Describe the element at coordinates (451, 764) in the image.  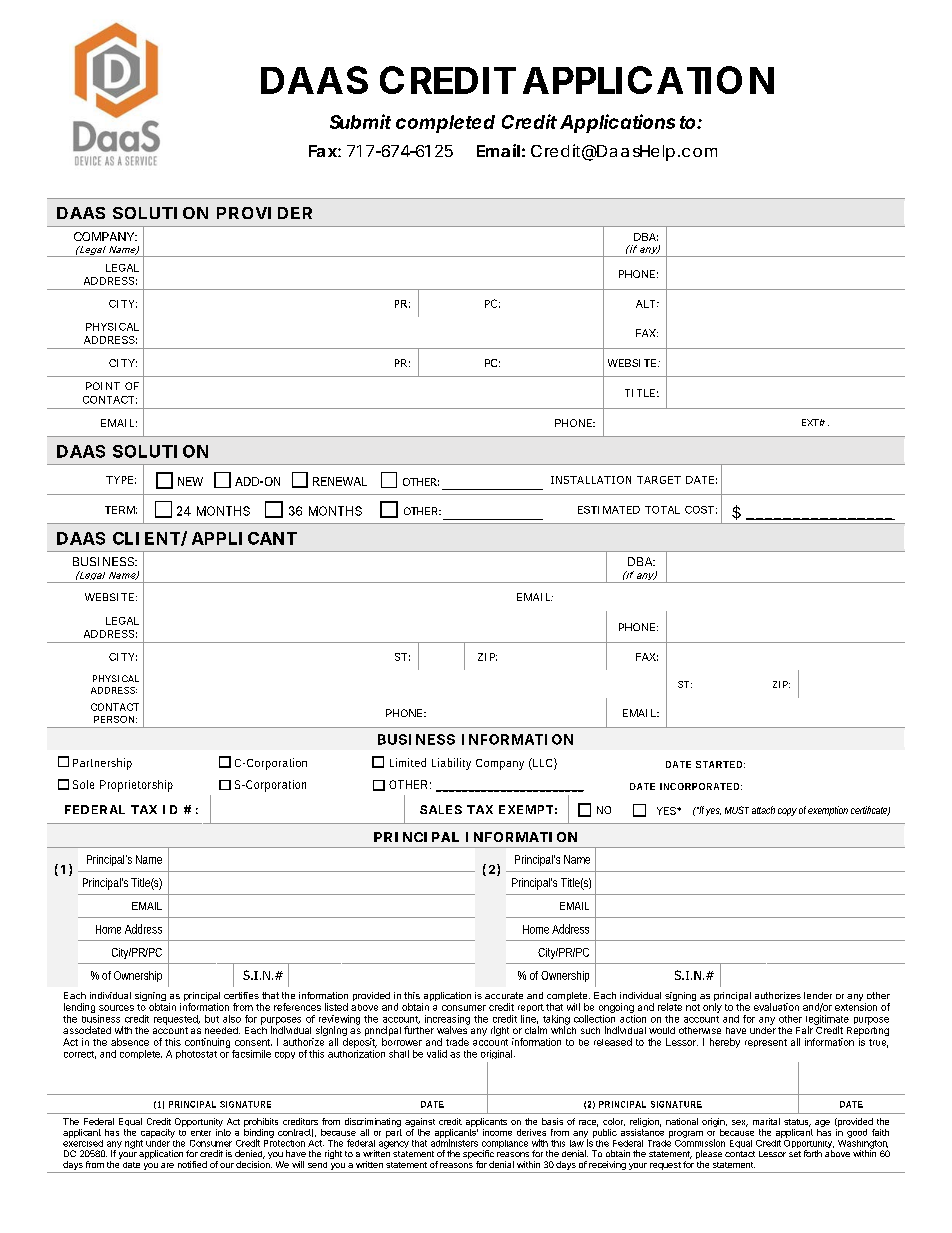
I see `Liability` at that location.
